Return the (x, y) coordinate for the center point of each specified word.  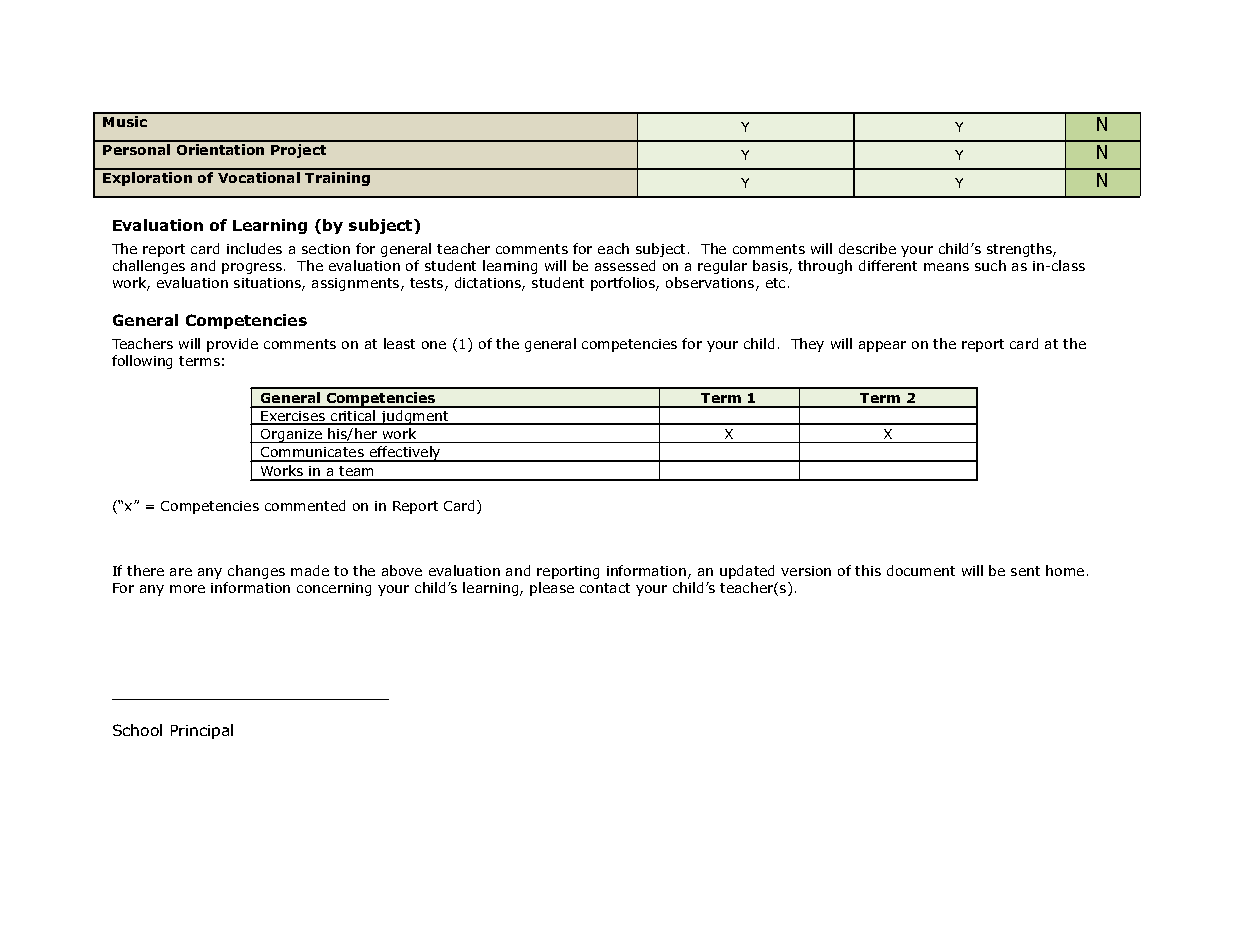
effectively (405, 454)
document (921, 570)
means (946, 267)
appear (882, 346)
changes (256, 572)
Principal (202, 731)
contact (605, 588)
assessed (625, 265)
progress (252, 268)
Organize (292, 436)
